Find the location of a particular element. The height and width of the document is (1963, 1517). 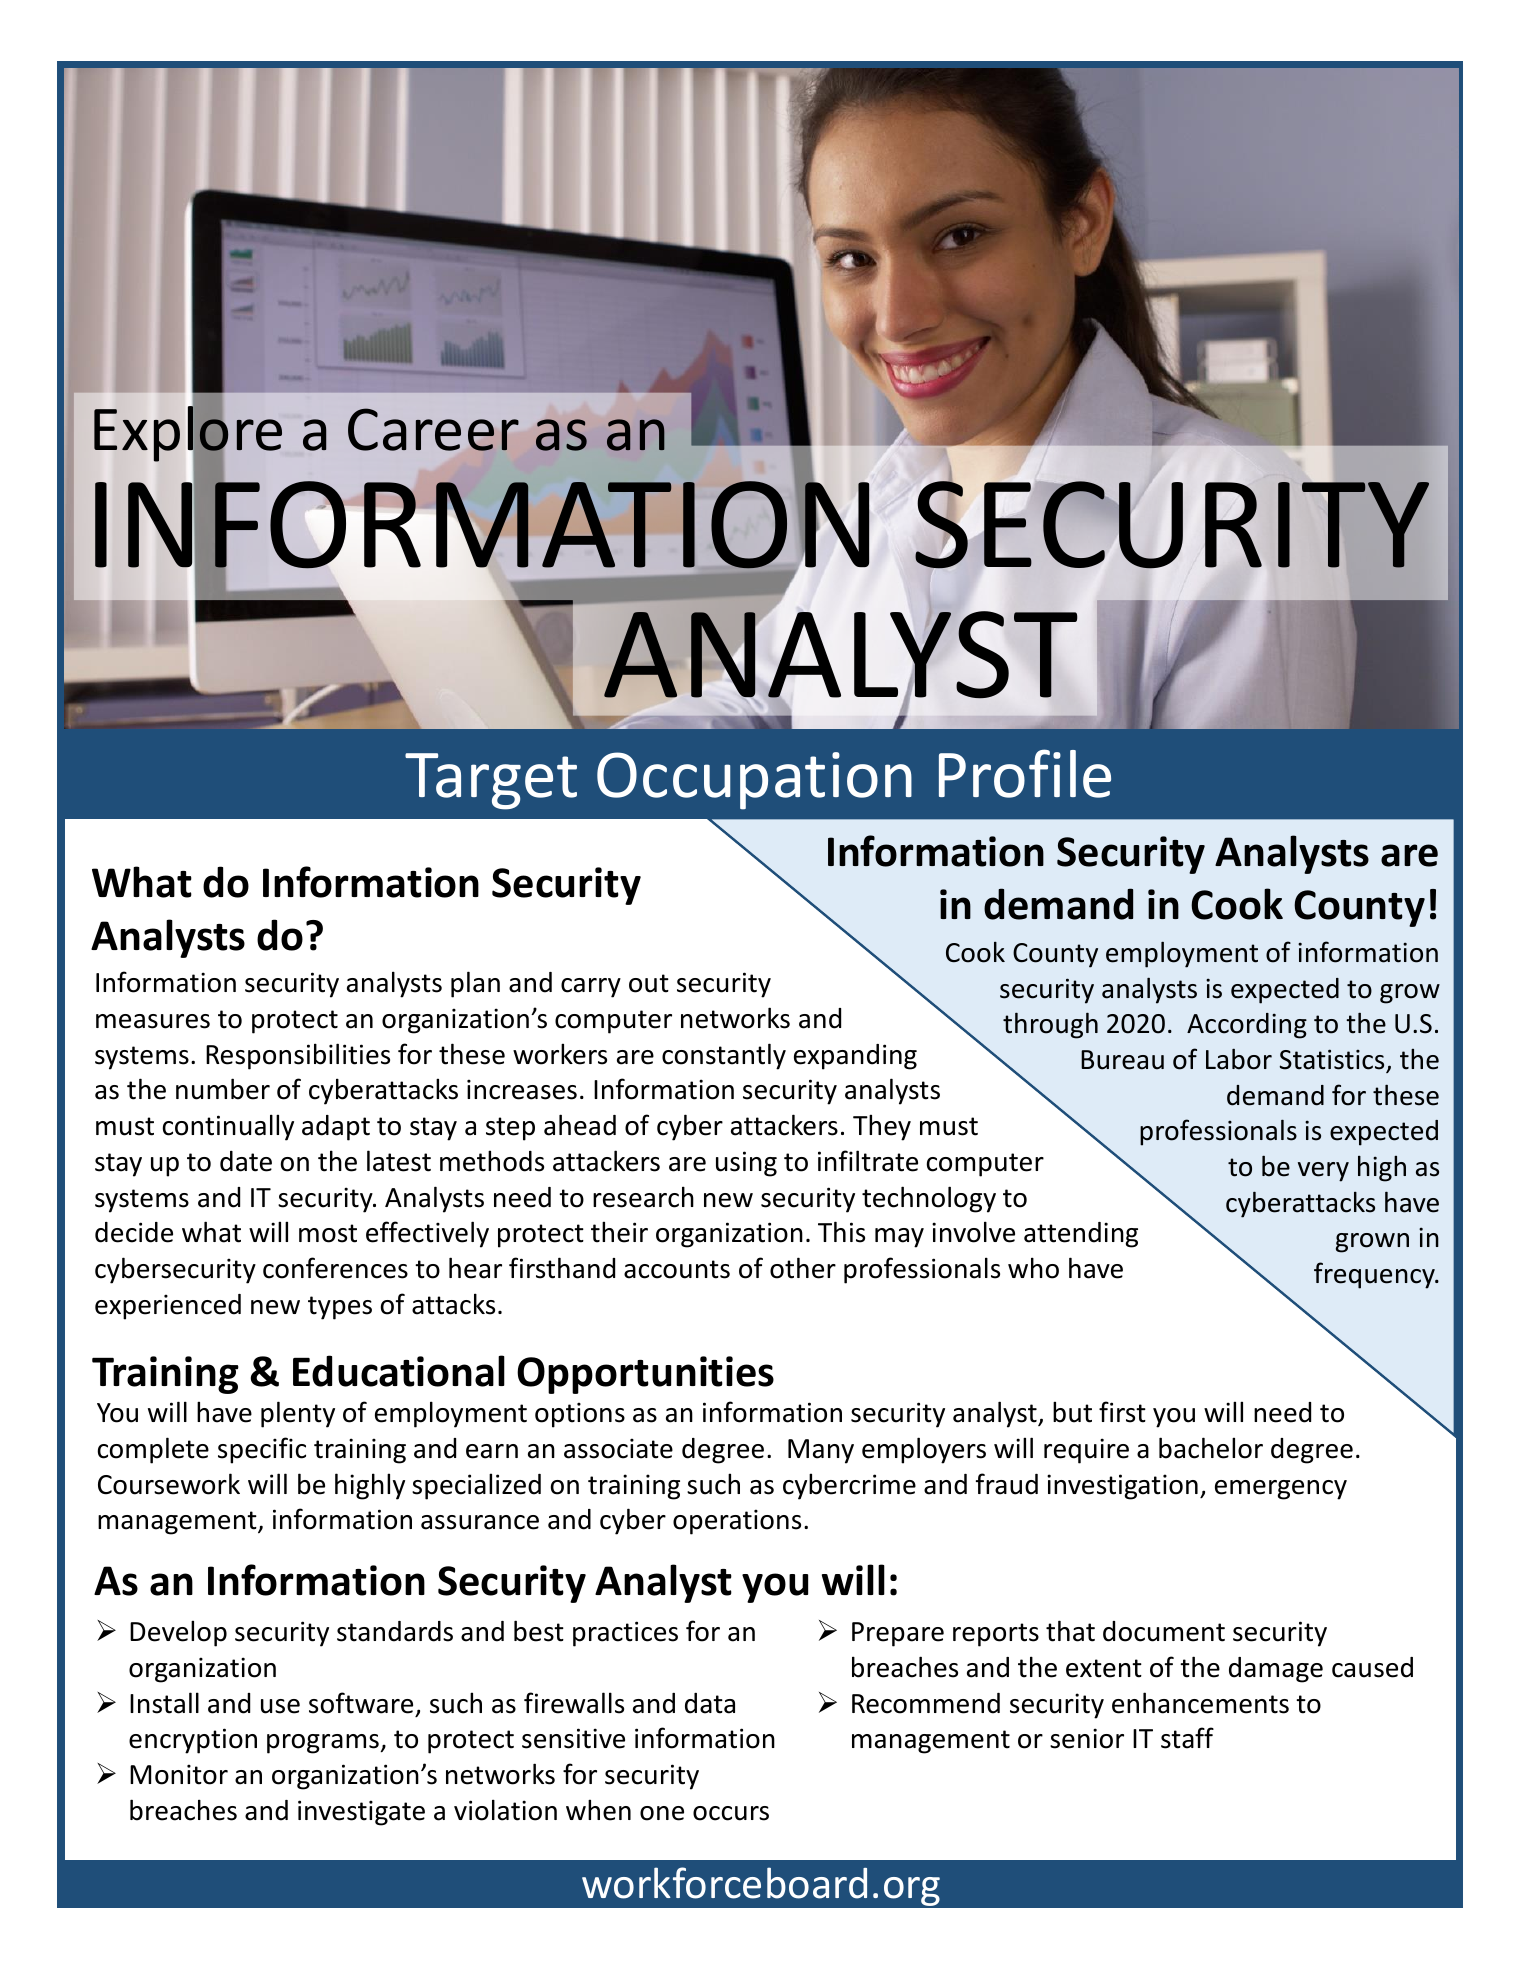

Explore is located at coordinates (188, 434).
